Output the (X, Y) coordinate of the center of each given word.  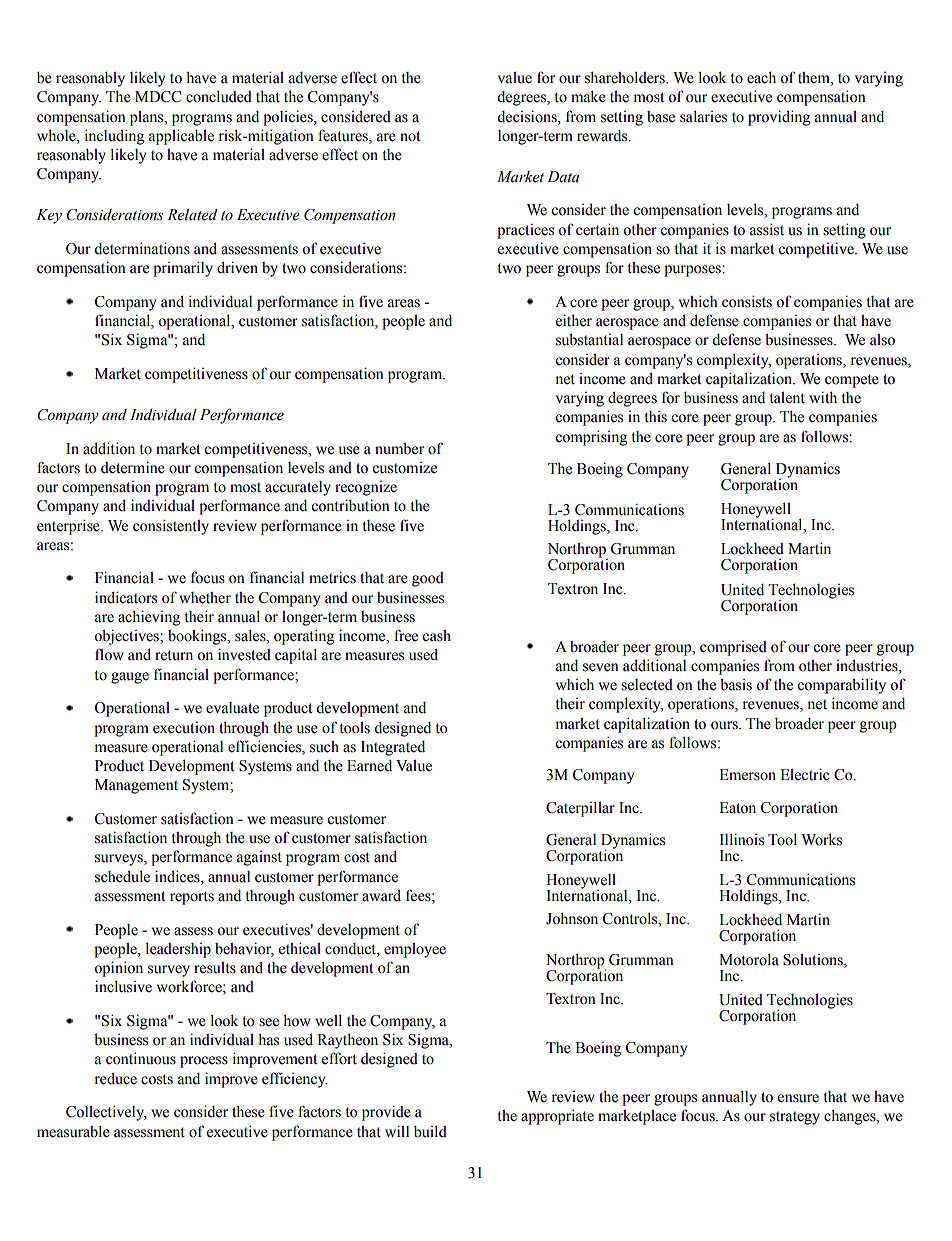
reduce (115, 1079)
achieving (149, 618)
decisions (528, 116)
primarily (183, 269)
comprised (733, 648)
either (574, 320)
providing (779, 118)
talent (787, 398)
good (428, 579)
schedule (122, 877)
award (381, 896)
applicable (181, 137)
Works (821, 840)
